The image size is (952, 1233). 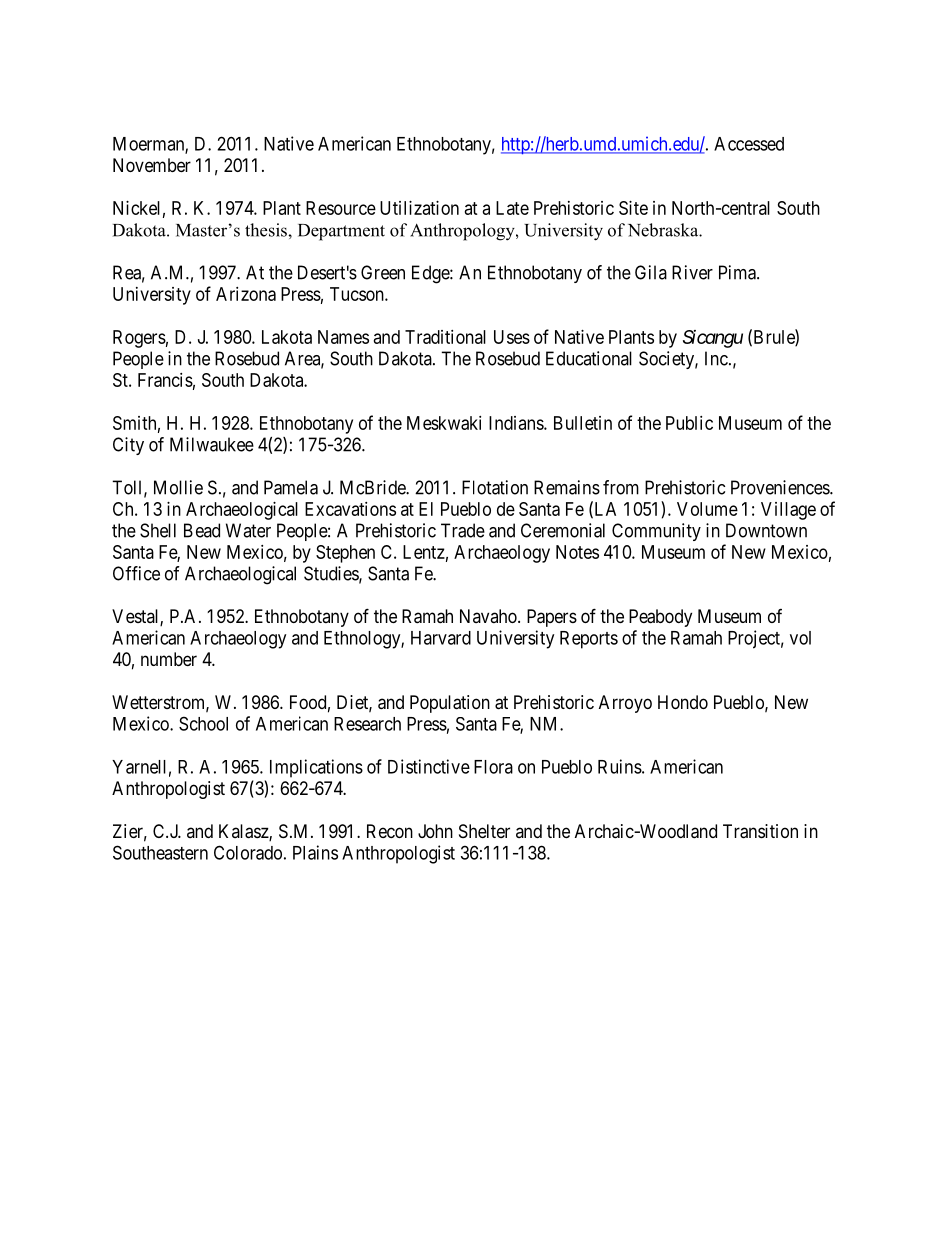 What do you see at coordinates (441, 638) in the screenshot?
I see `Harvard` at bounding box center [441, 638].
